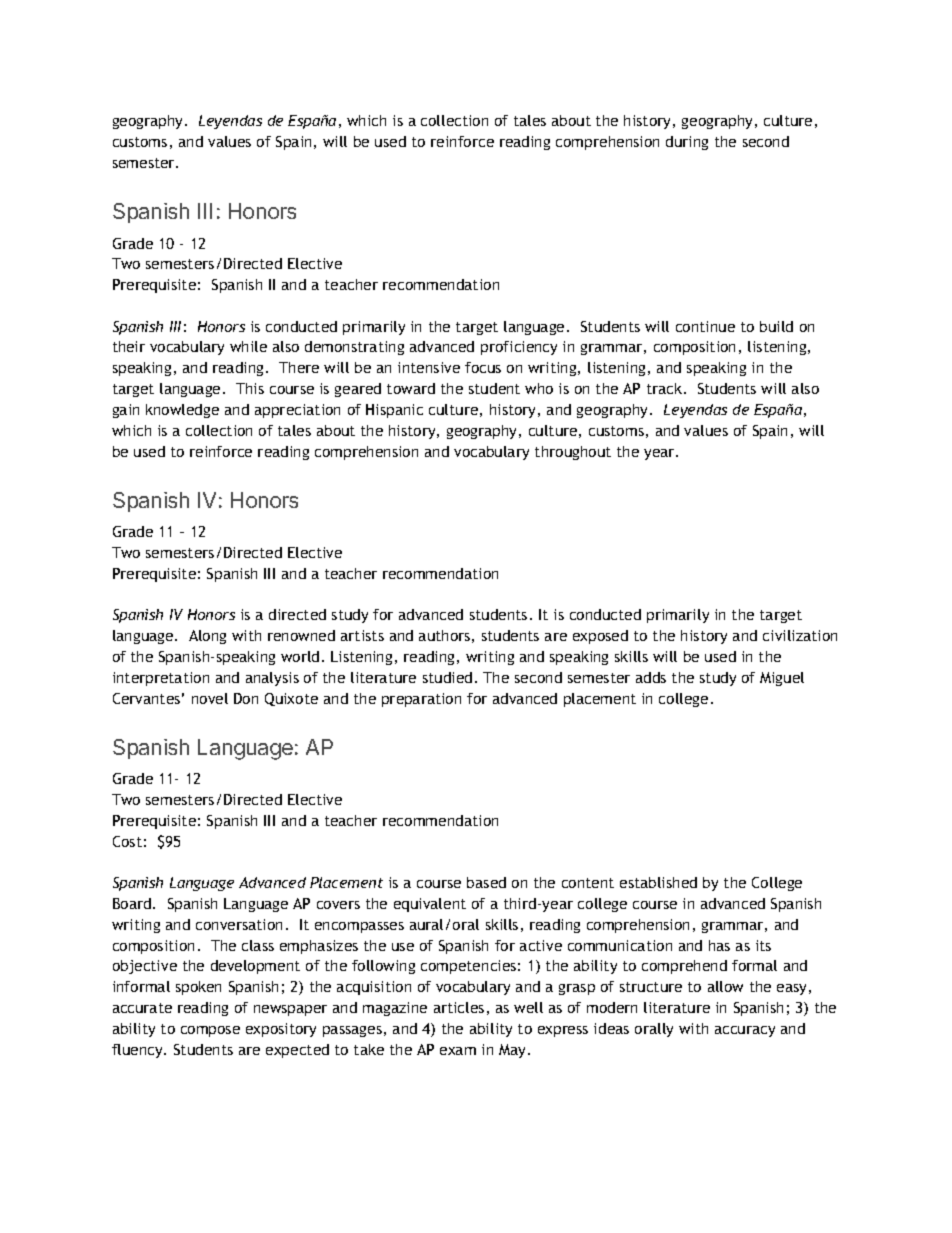 Image resolution: width=952 pixels, height=1233 pixels. Describe the element at coordinates (782, 679) in the screenshot. I see `Miguel` at that location.
